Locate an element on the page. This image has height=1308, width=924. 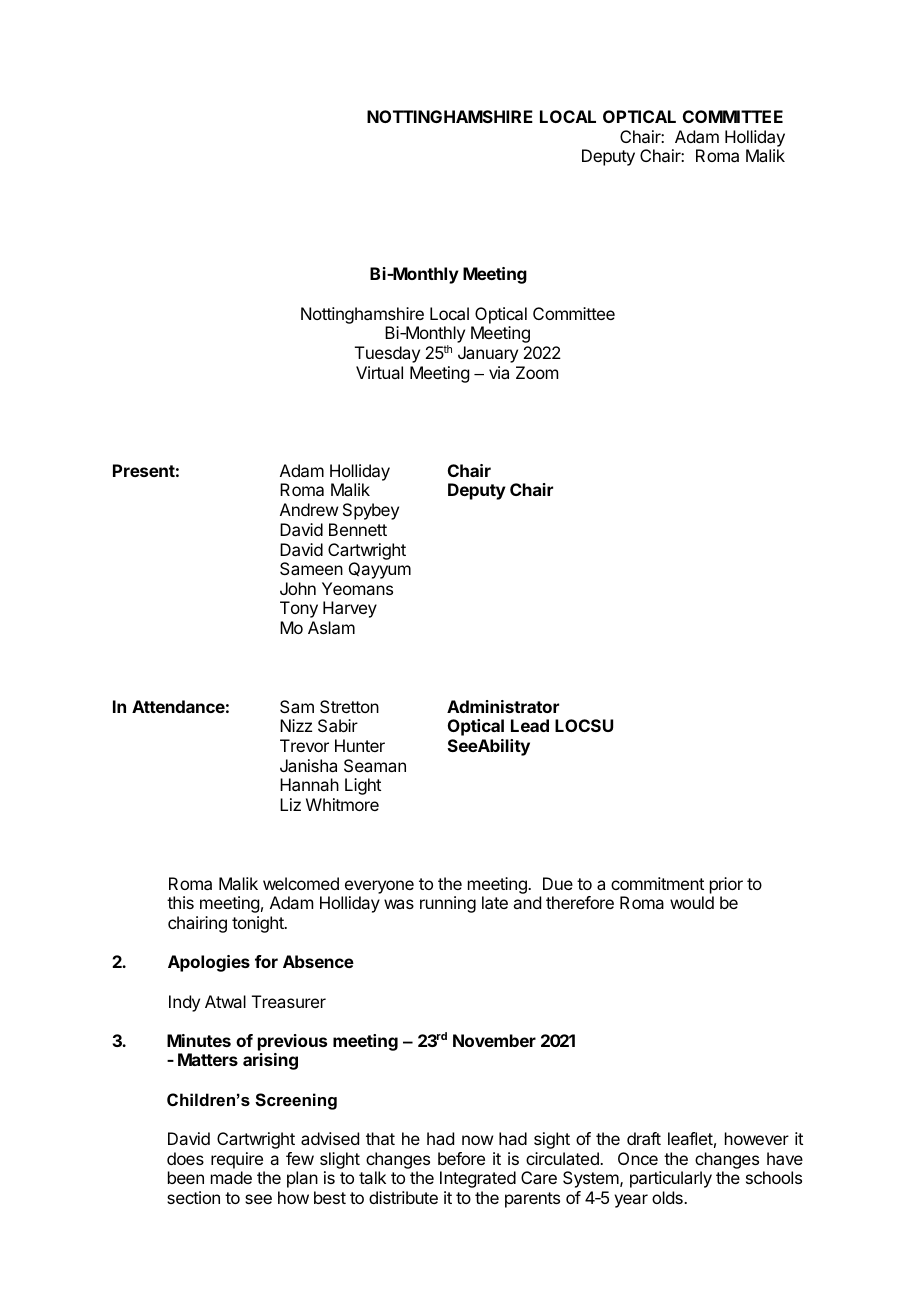
made is located at coordinates (231, 1177).
